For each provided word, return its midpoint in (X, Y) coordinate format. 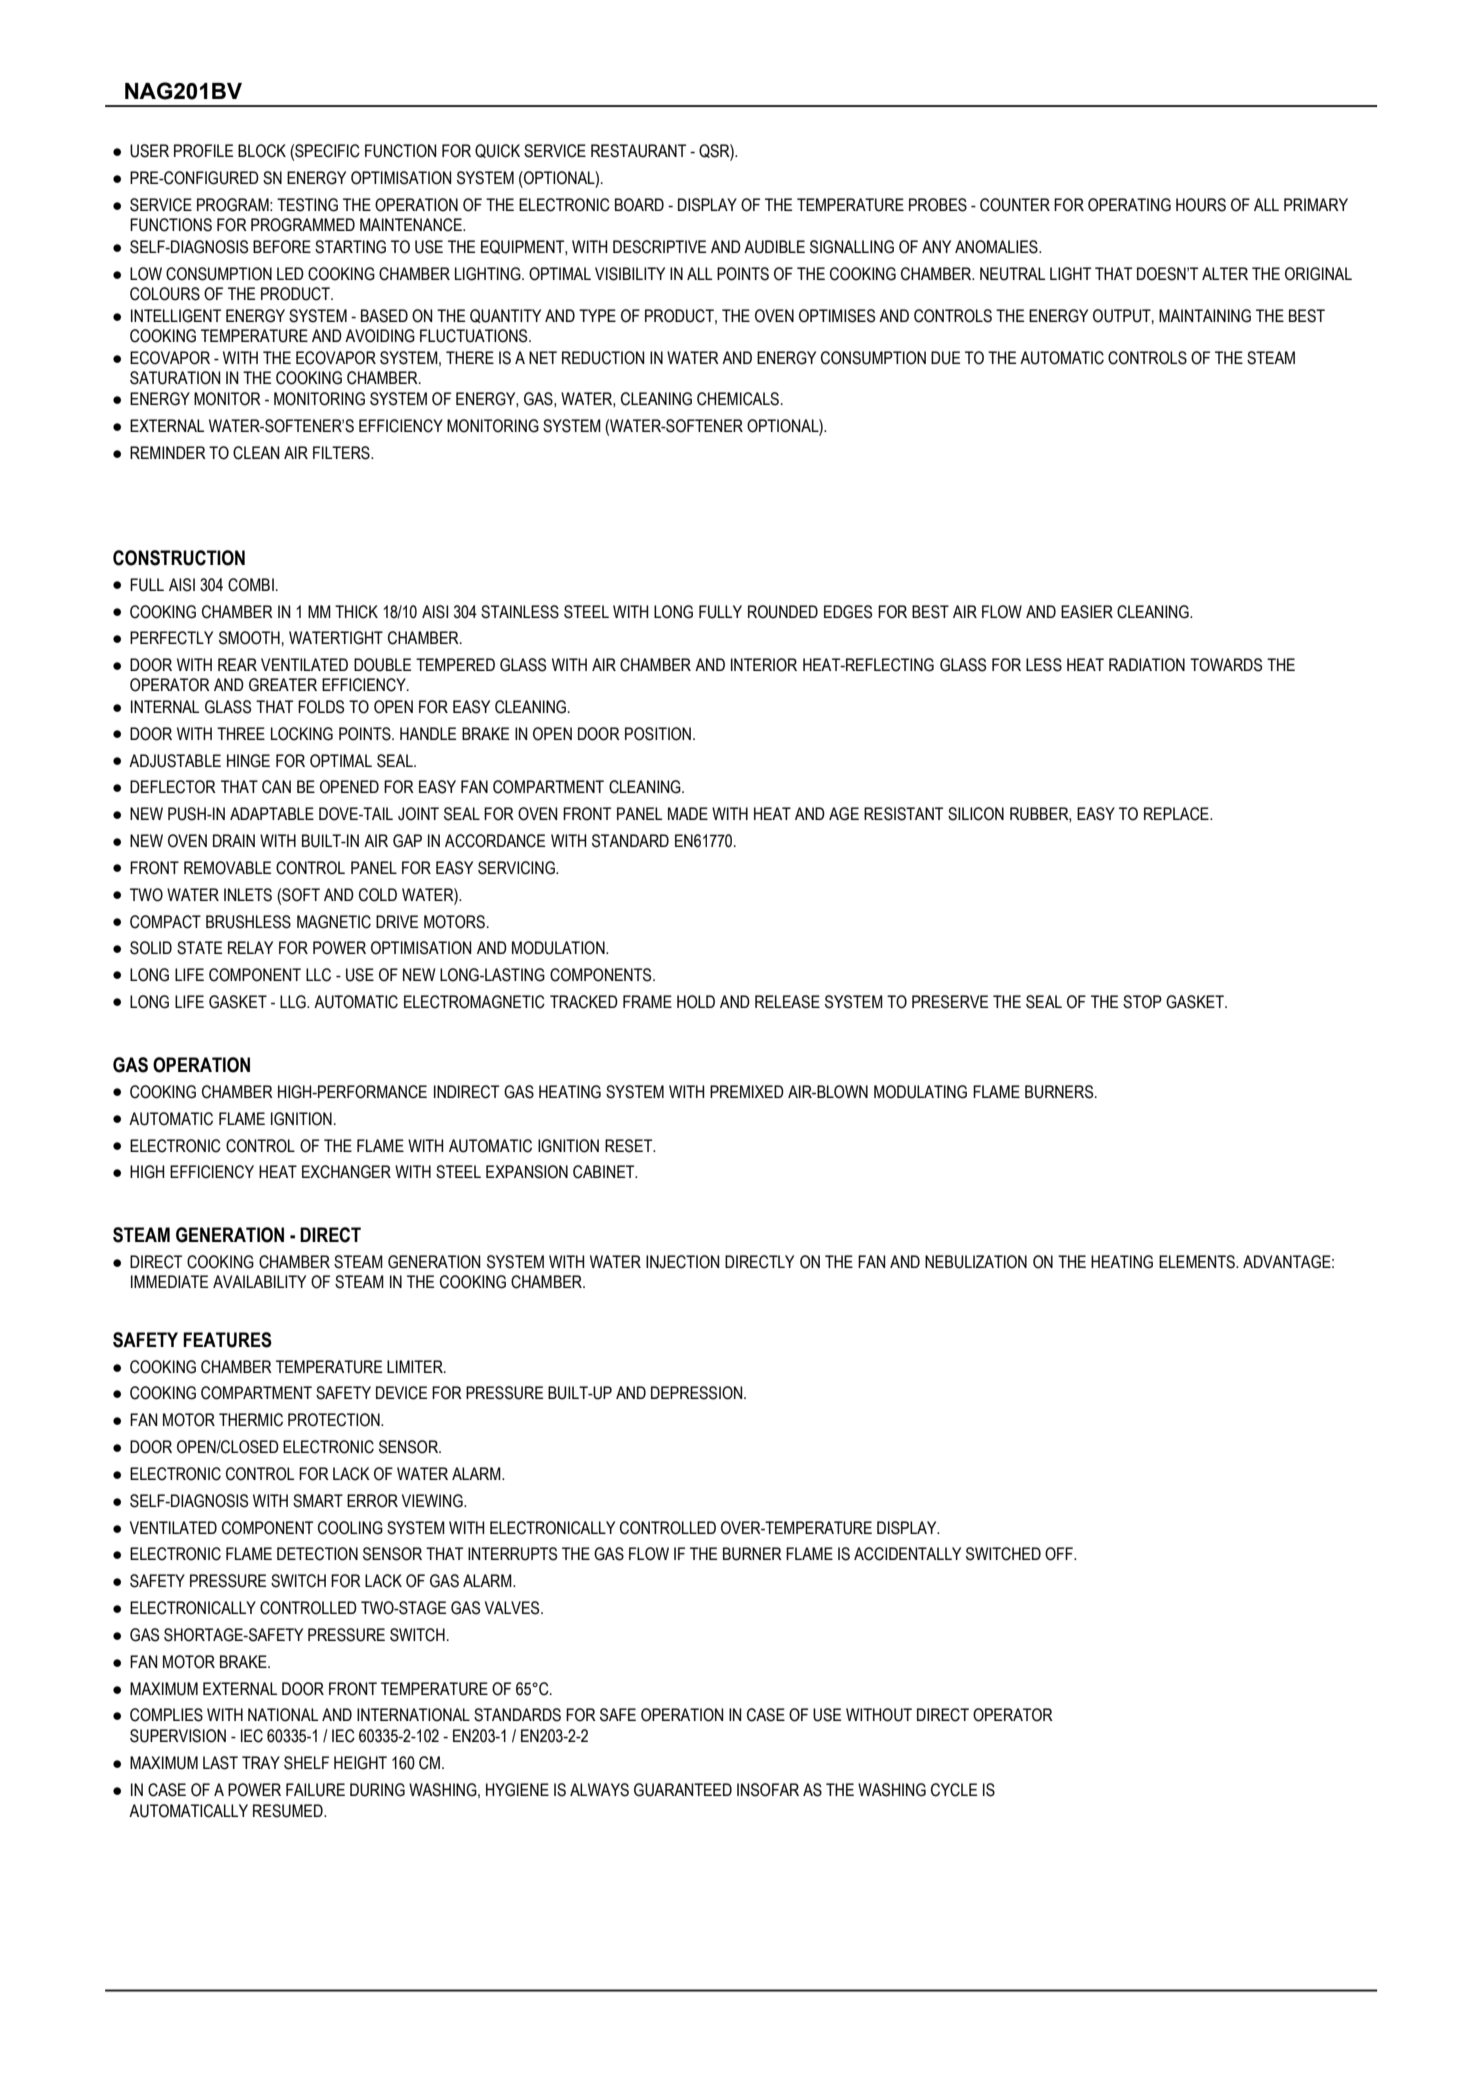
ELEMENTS (1198, 1262)
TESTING (307, 205)
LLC (318, 975)
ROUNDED (783, 612)
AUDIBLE (774, 247)
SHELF (306, 1763)
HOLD (696, 1002)
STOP (1142, 1002)
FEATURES (227, 1340)
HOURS (1201, 205)
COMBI (251, 585)
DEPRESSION (698, 1393)
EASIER (1087, 612)
